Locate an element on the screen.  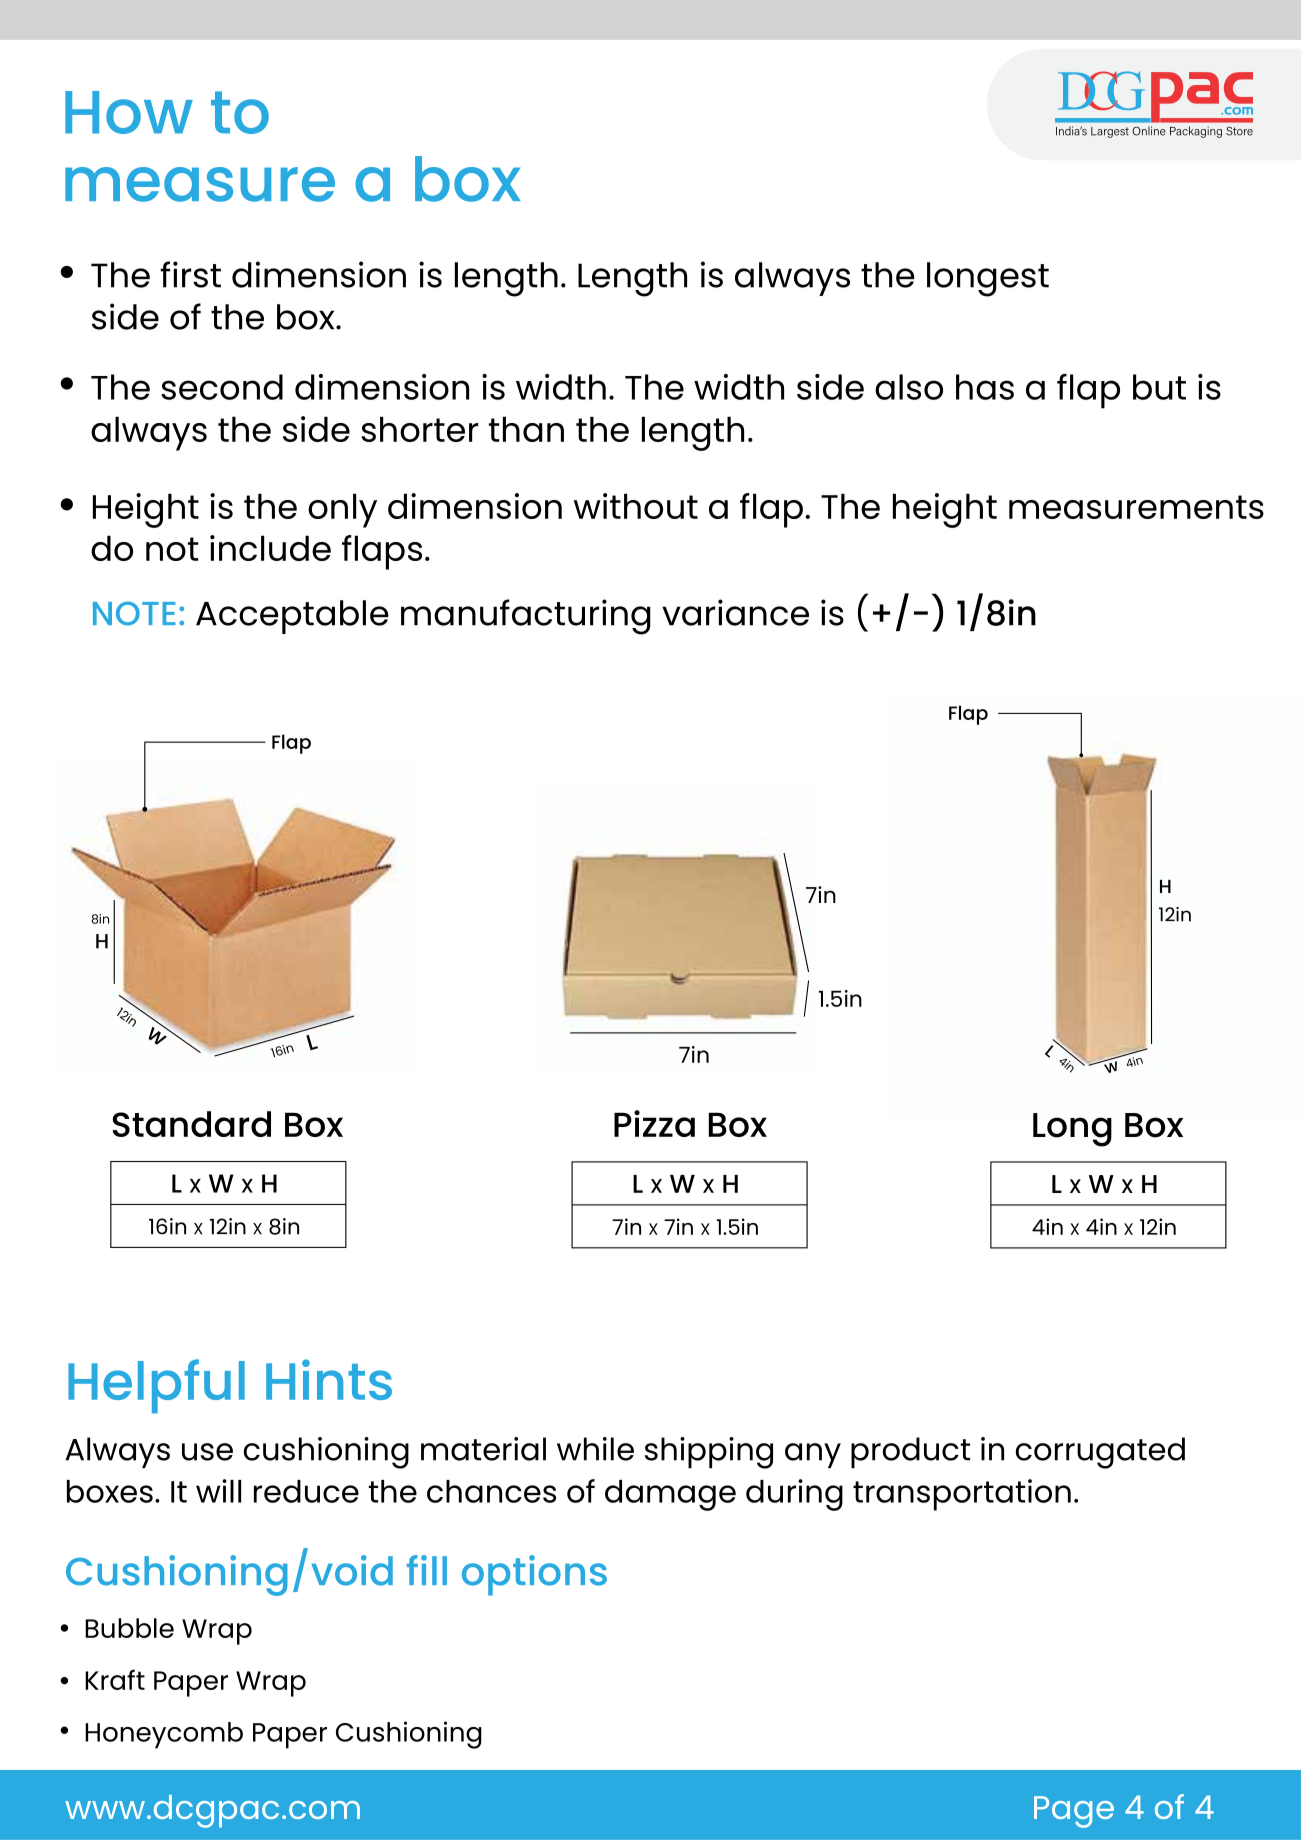
How is located at coordinates (129, 112).
